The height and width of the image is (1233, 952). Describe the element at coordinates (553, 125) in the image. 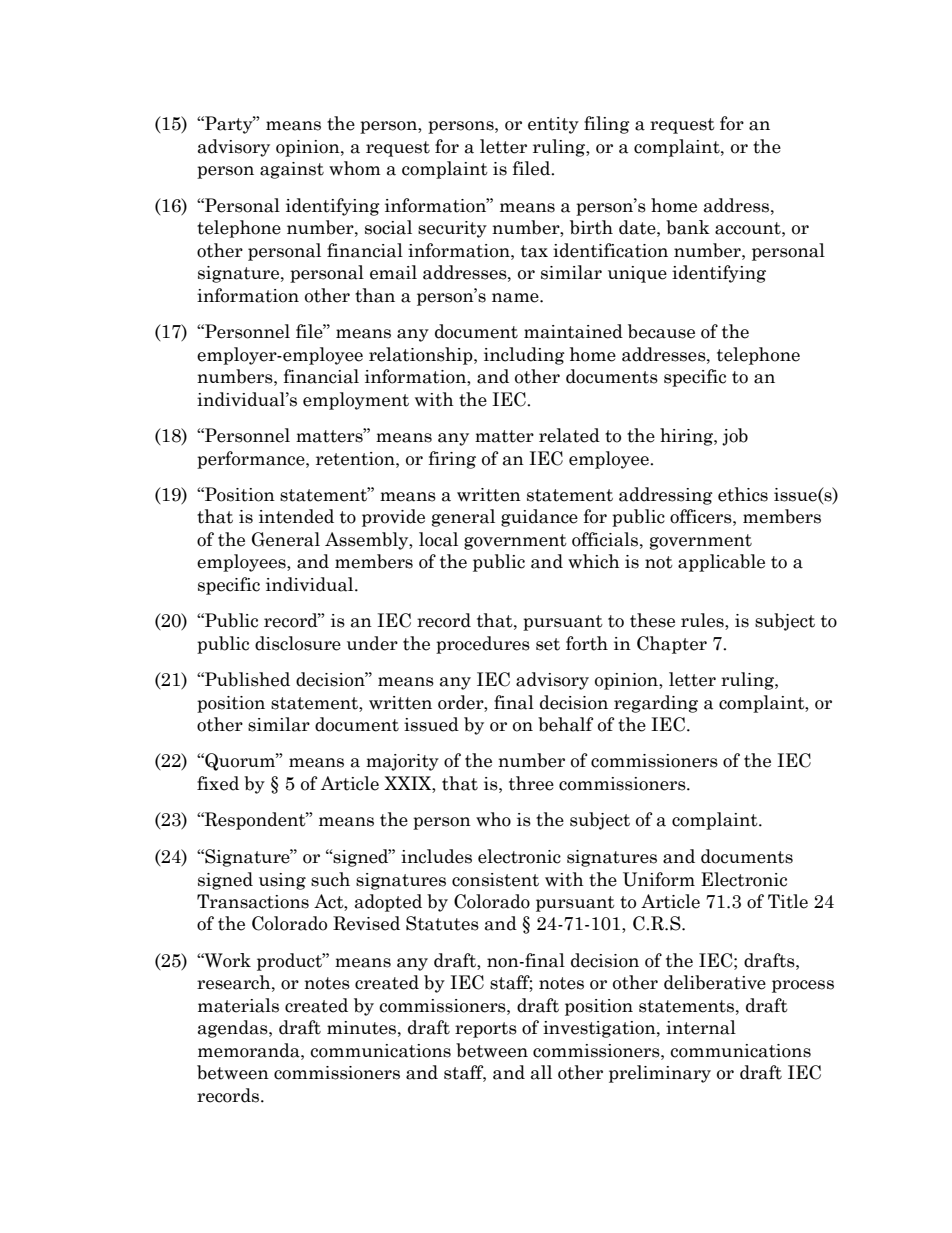

I see `entity` at that location.
